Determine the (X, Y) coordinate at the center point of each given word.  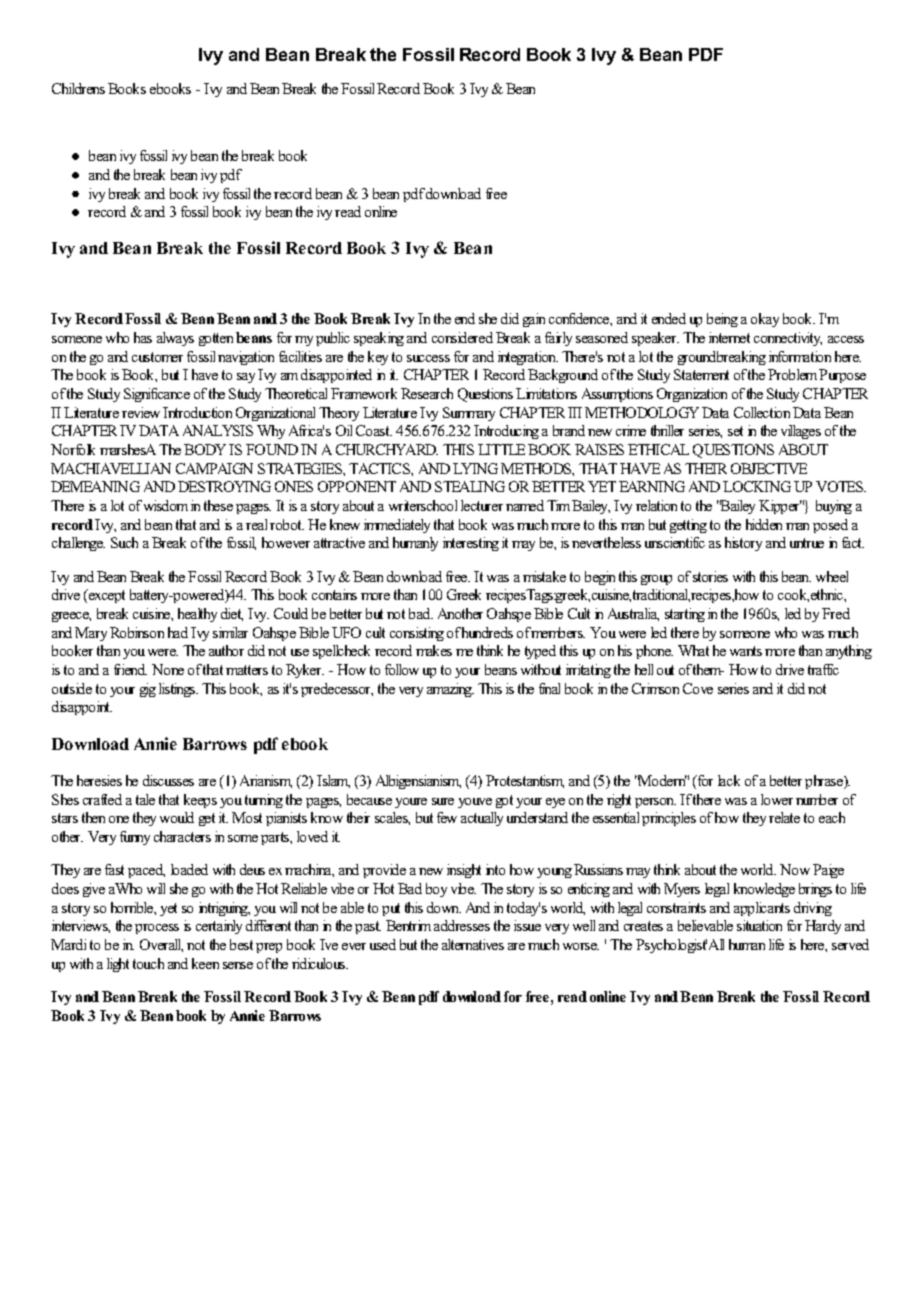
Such (124, 542)
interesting (471, 544)
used (383, 944)
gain (534, 320)
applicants (762, 909)
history (743, 544)
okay (765, 320)
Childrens (78, 88)
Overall (161, 945)
